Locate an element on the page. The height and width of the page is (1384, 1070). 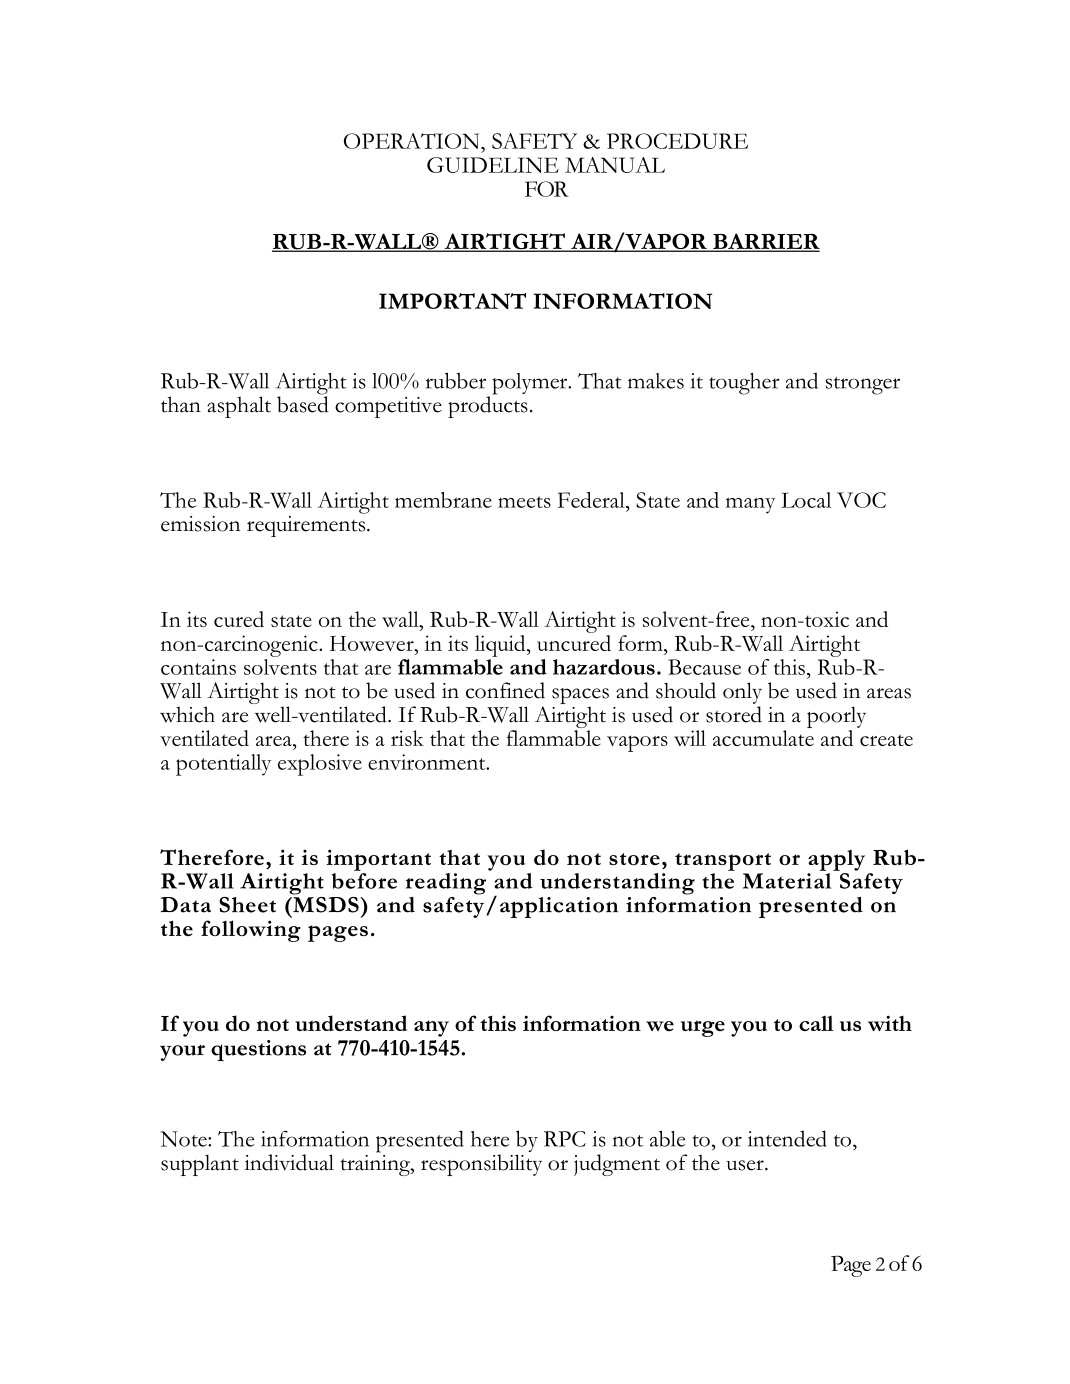
liquid is located at coordinates (501, 646).
